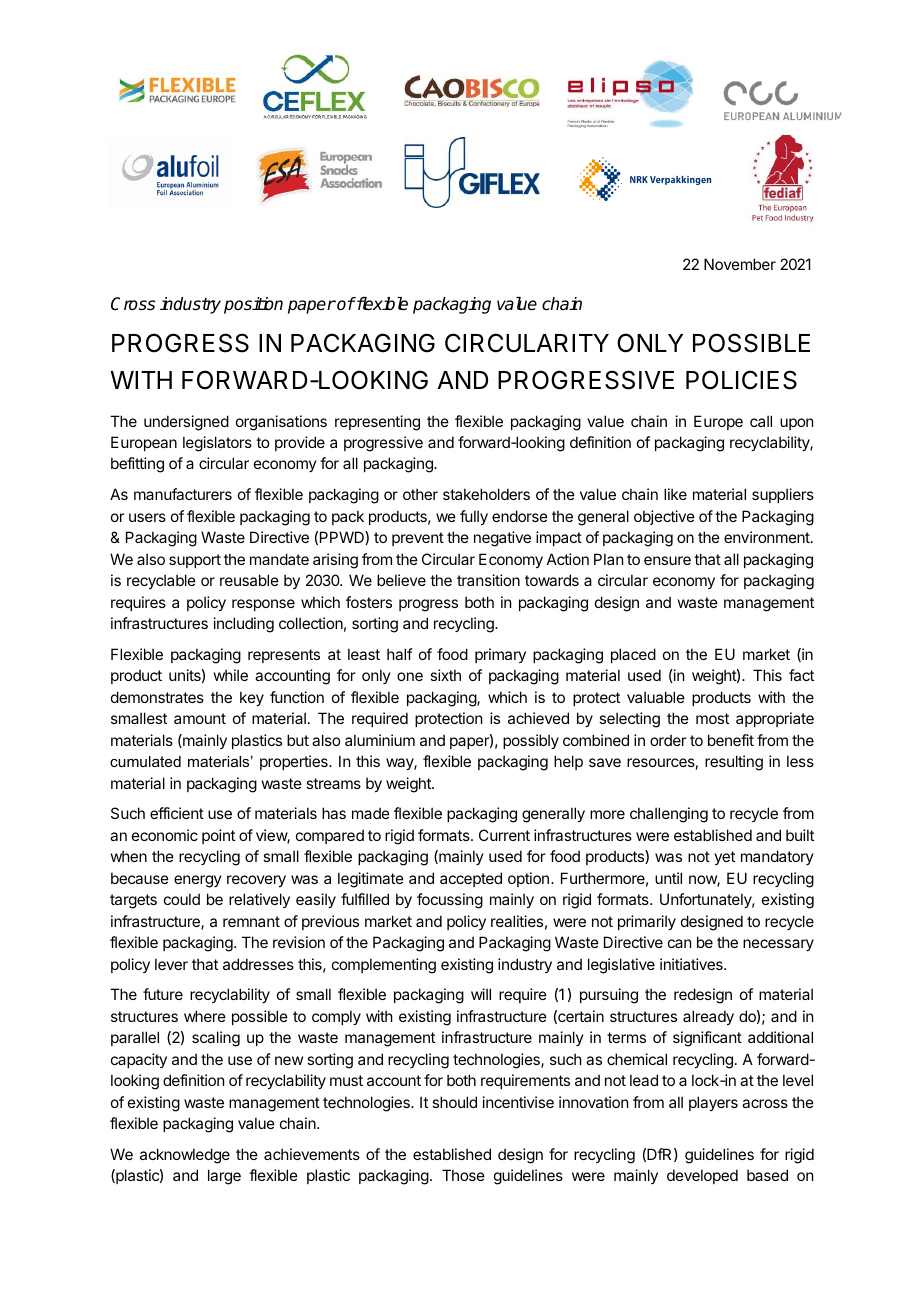  What do you see at coordinates (675, 494) in the screenshot?
I see `like` at bounding box center [675, 494].
